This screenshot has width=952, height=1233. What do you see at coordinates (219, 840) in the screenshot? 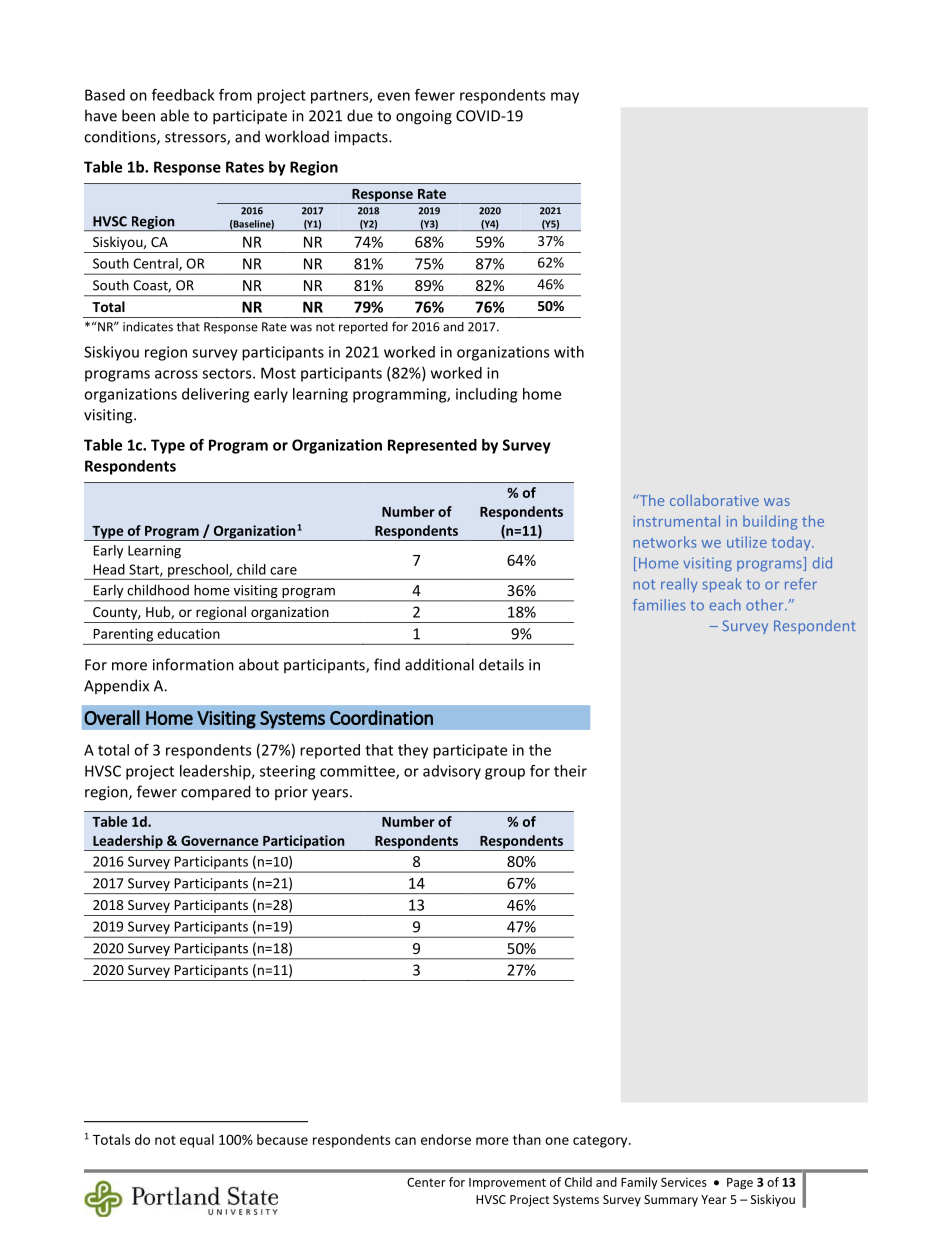
I see `Governance` at bounding box center [219, 840].
